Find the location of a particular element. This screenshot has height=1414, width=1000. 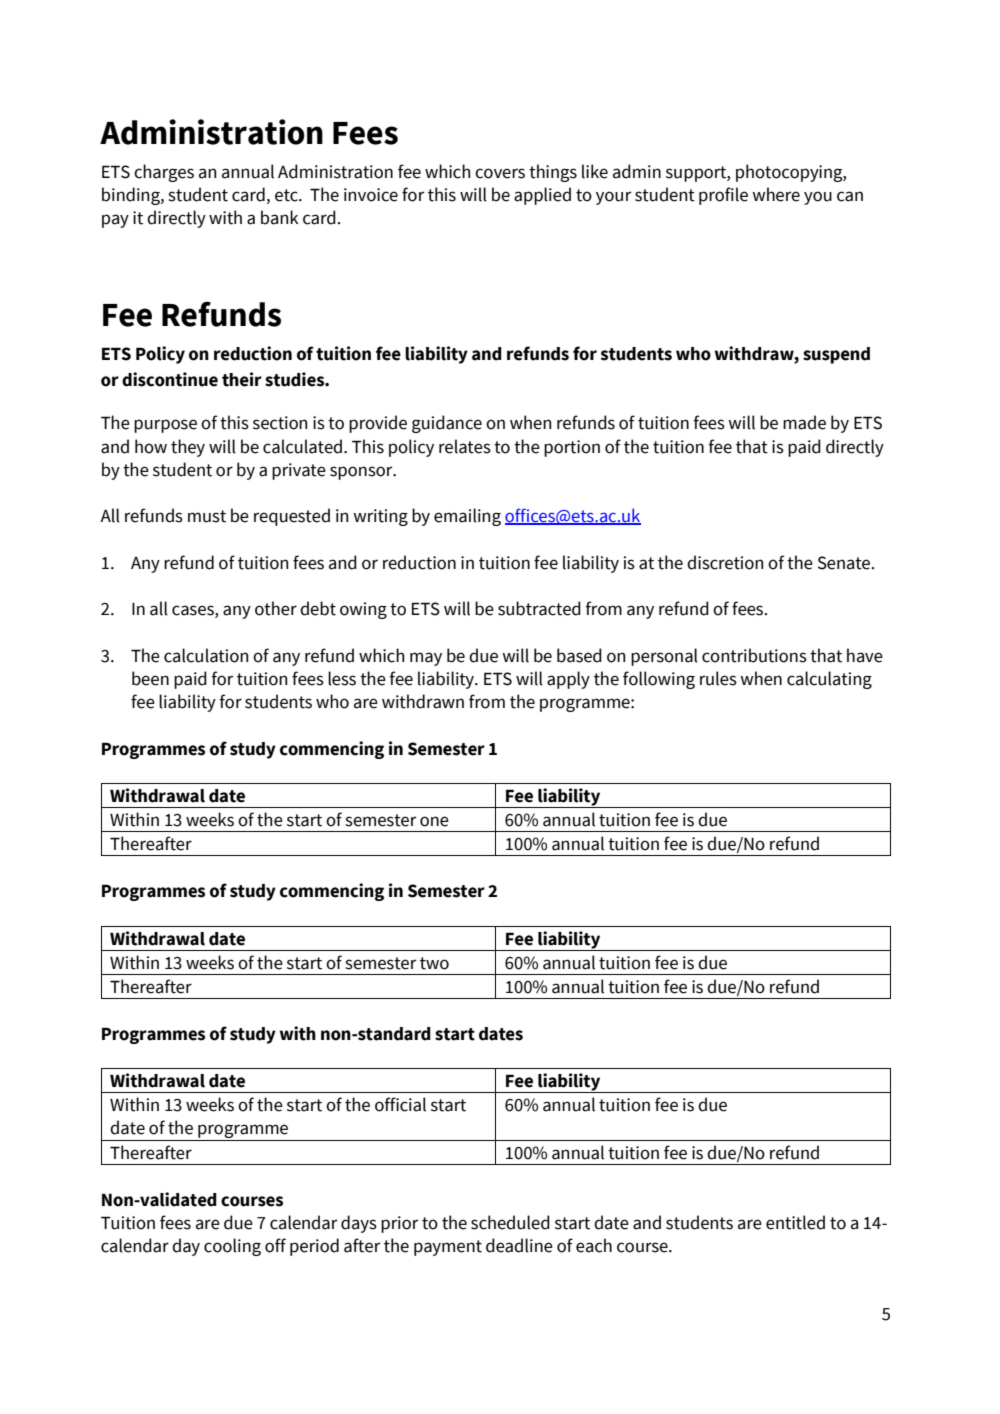

calculating is located at coordinates (829, 680).
